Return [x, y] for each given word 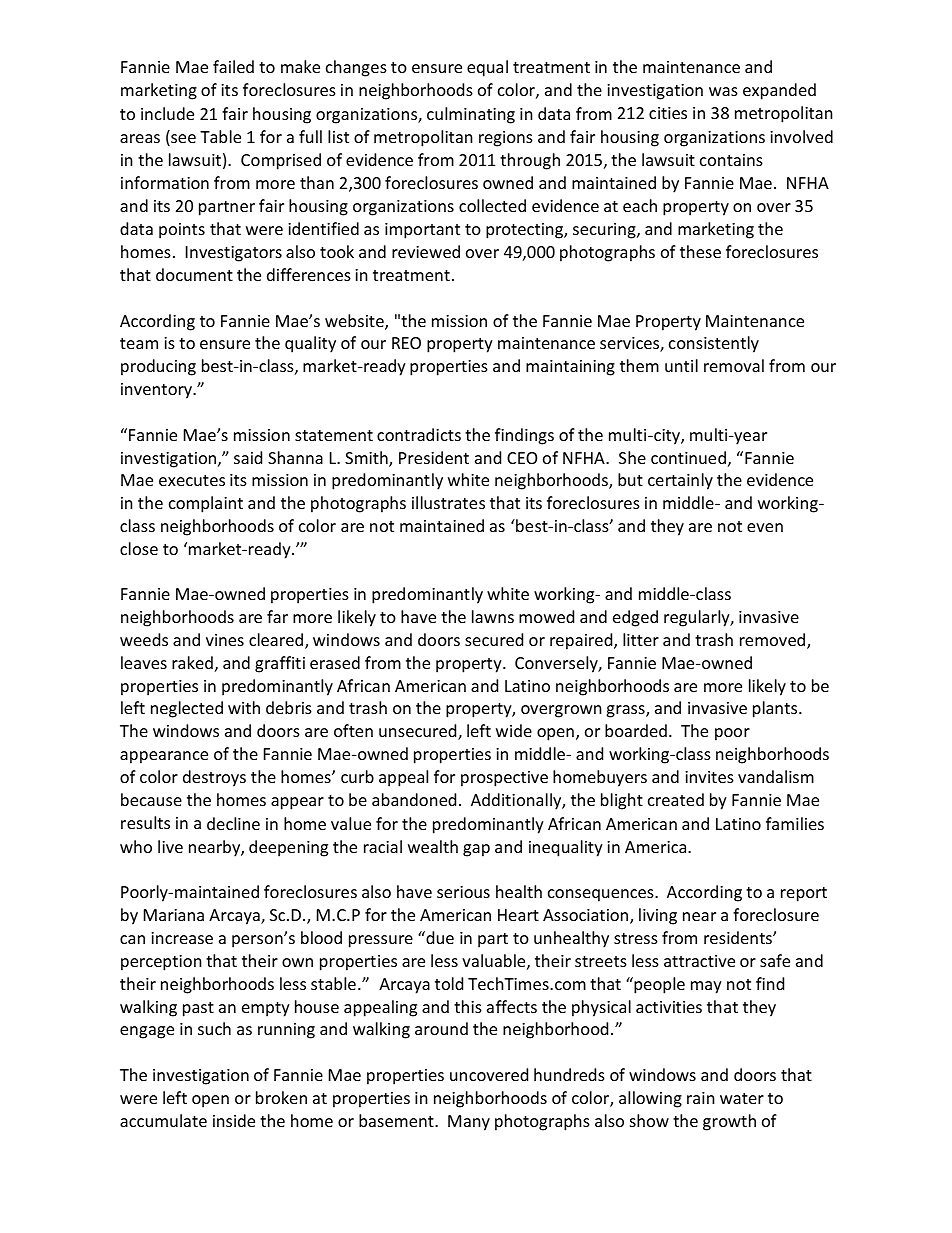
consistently [714, 344]
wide [514, 730]
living [658, 916]
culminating [471, 115]
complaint [206, 504]
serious [463, 892]
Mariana [174, 915]
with [244, 707]
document [194, 274]
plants [776, 709]
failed [233, 66]
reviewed [426, 251]
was [723, 91]
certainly [680, 481]
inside [234, 1120]
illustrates [448, 502]
